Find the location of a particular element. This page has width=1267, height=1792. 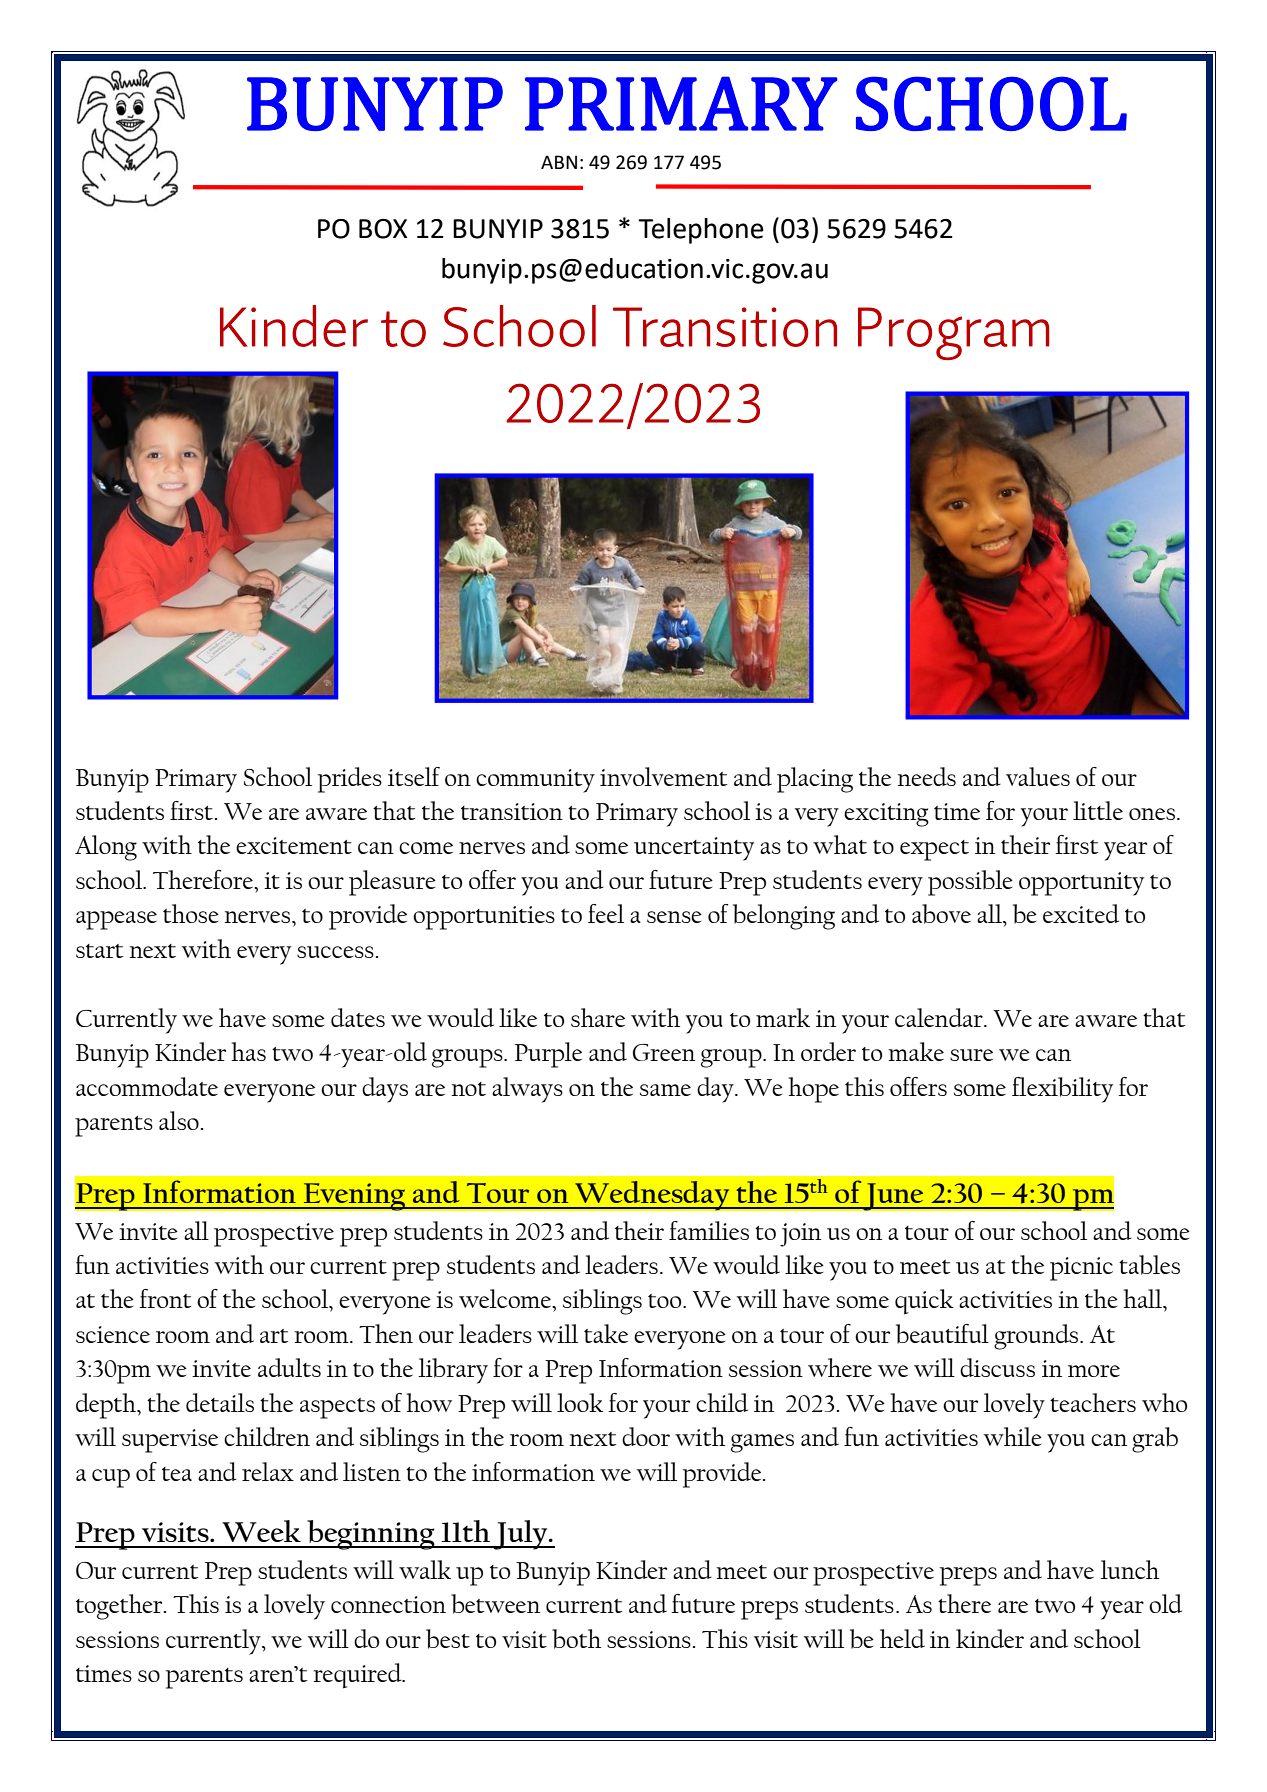

community is located at coordinates (535, 781).
